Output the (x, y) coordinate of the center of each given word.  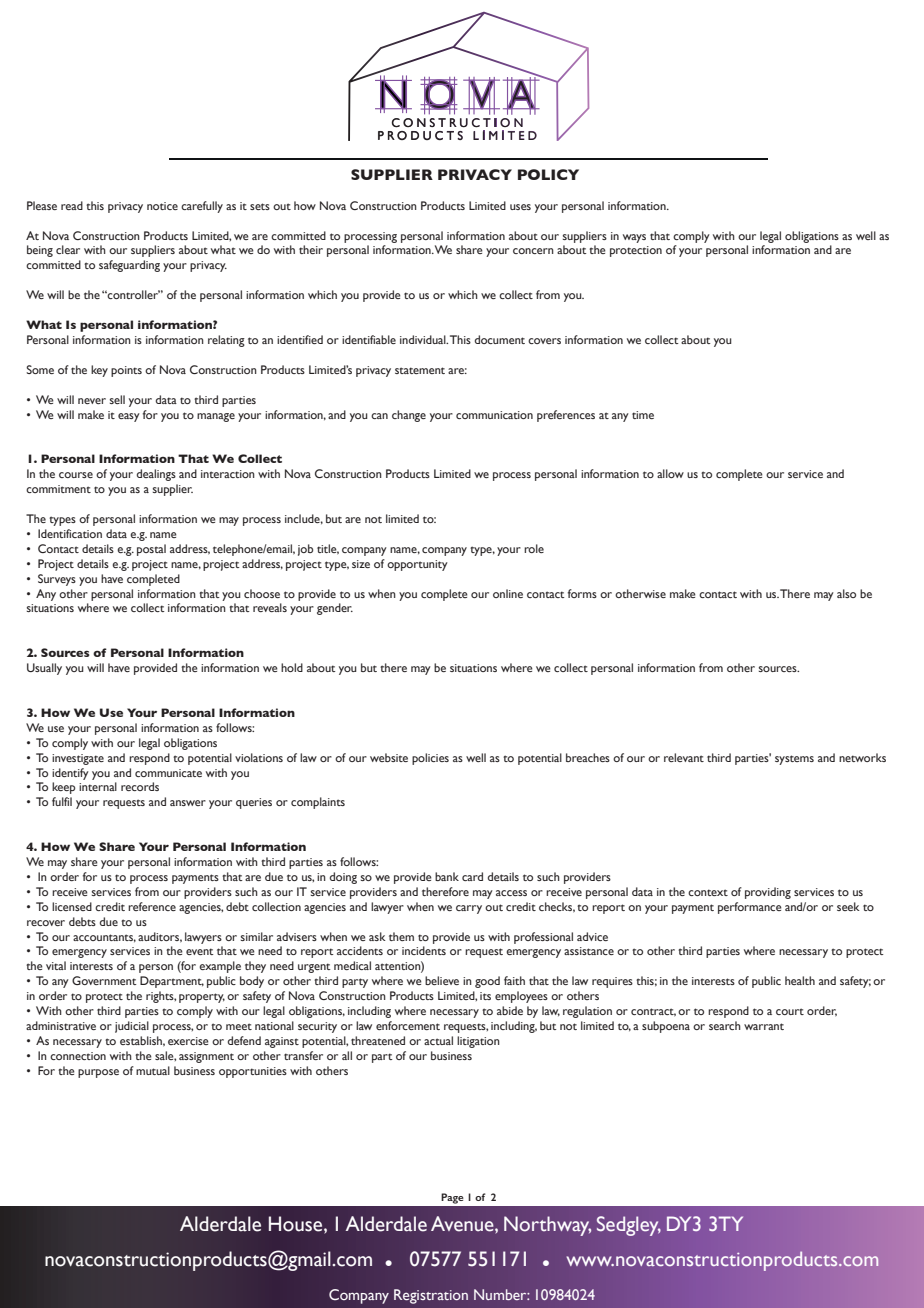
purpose (98, 1073)
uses (520, 207)
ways (634, 238)
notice (162, 206)
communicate (168, 773)
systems (794, 760)
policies (430, 759)
